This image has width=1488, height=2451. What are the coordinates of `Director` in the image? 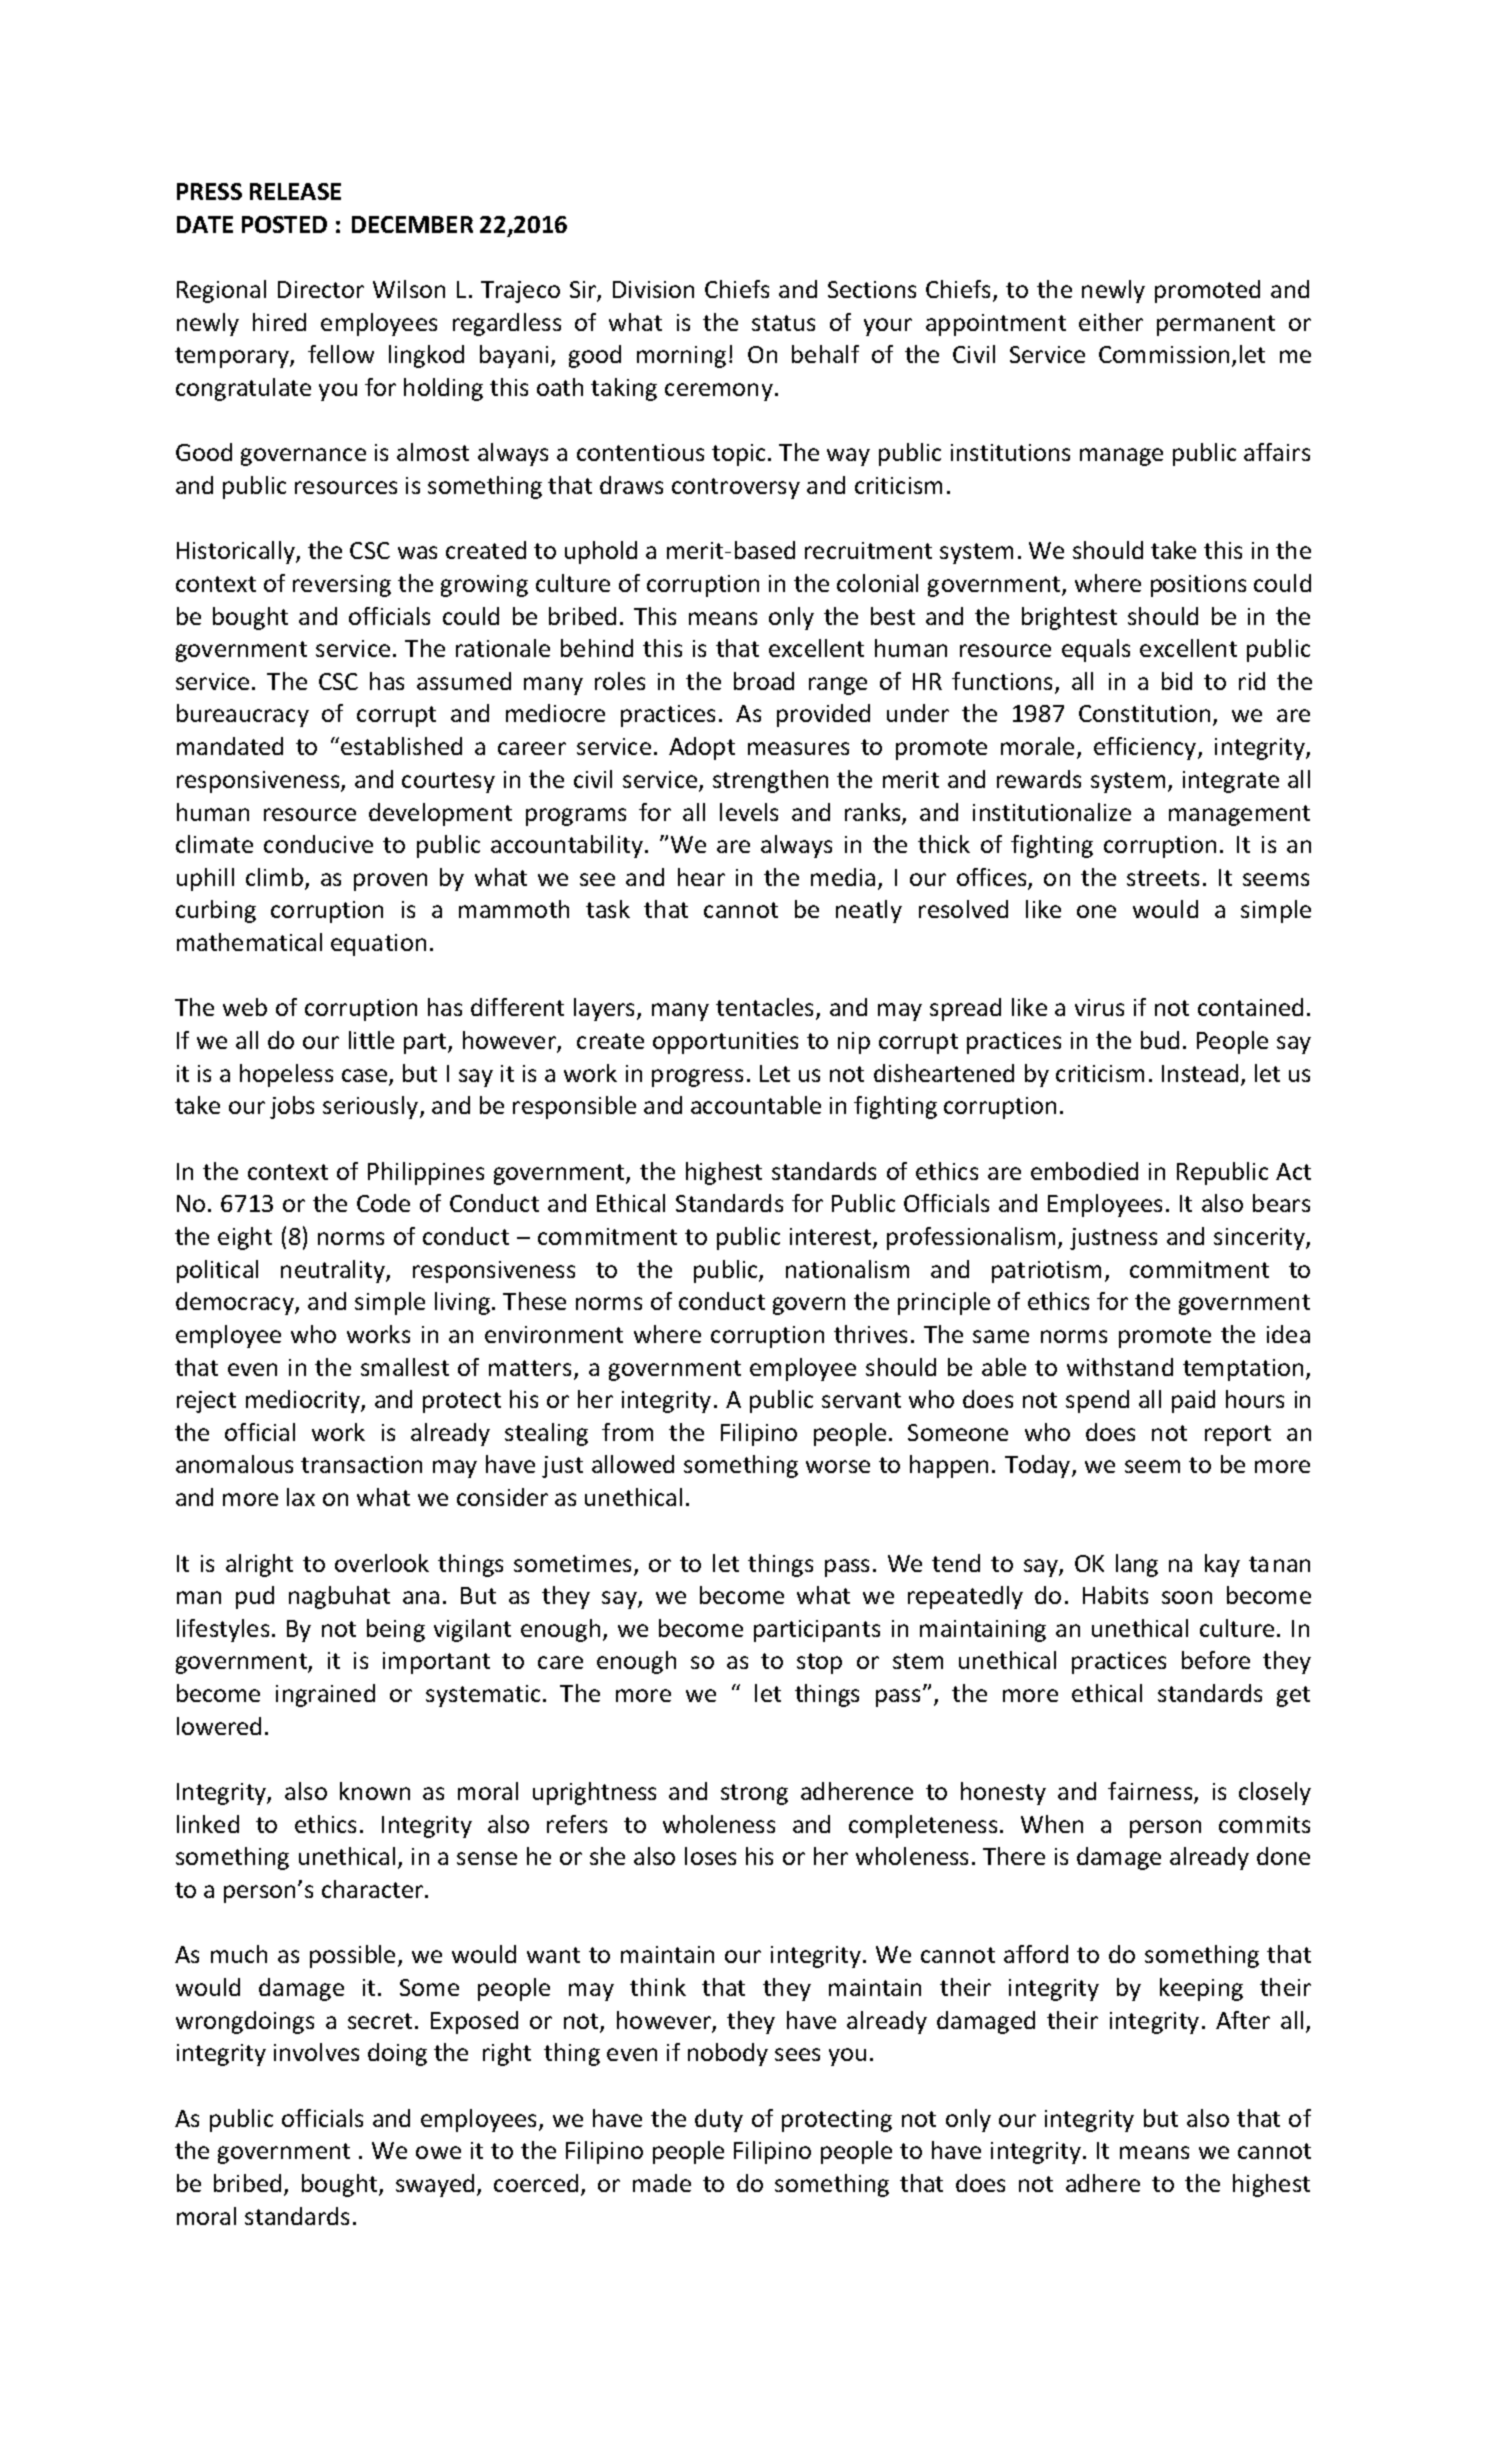 It's located at (321, 289).
